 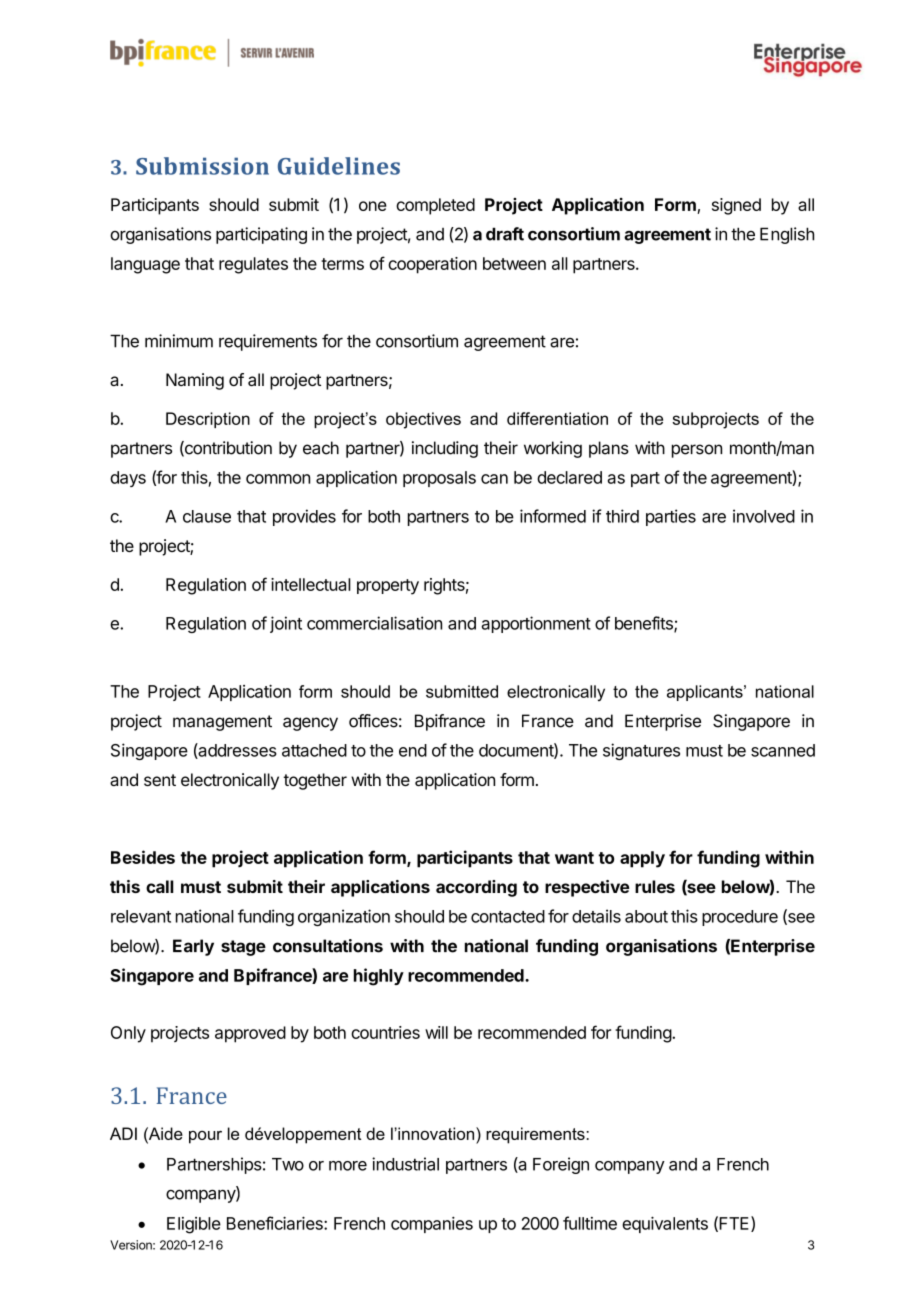 I want to click on Eligible, so click(x=194, y=1225).
